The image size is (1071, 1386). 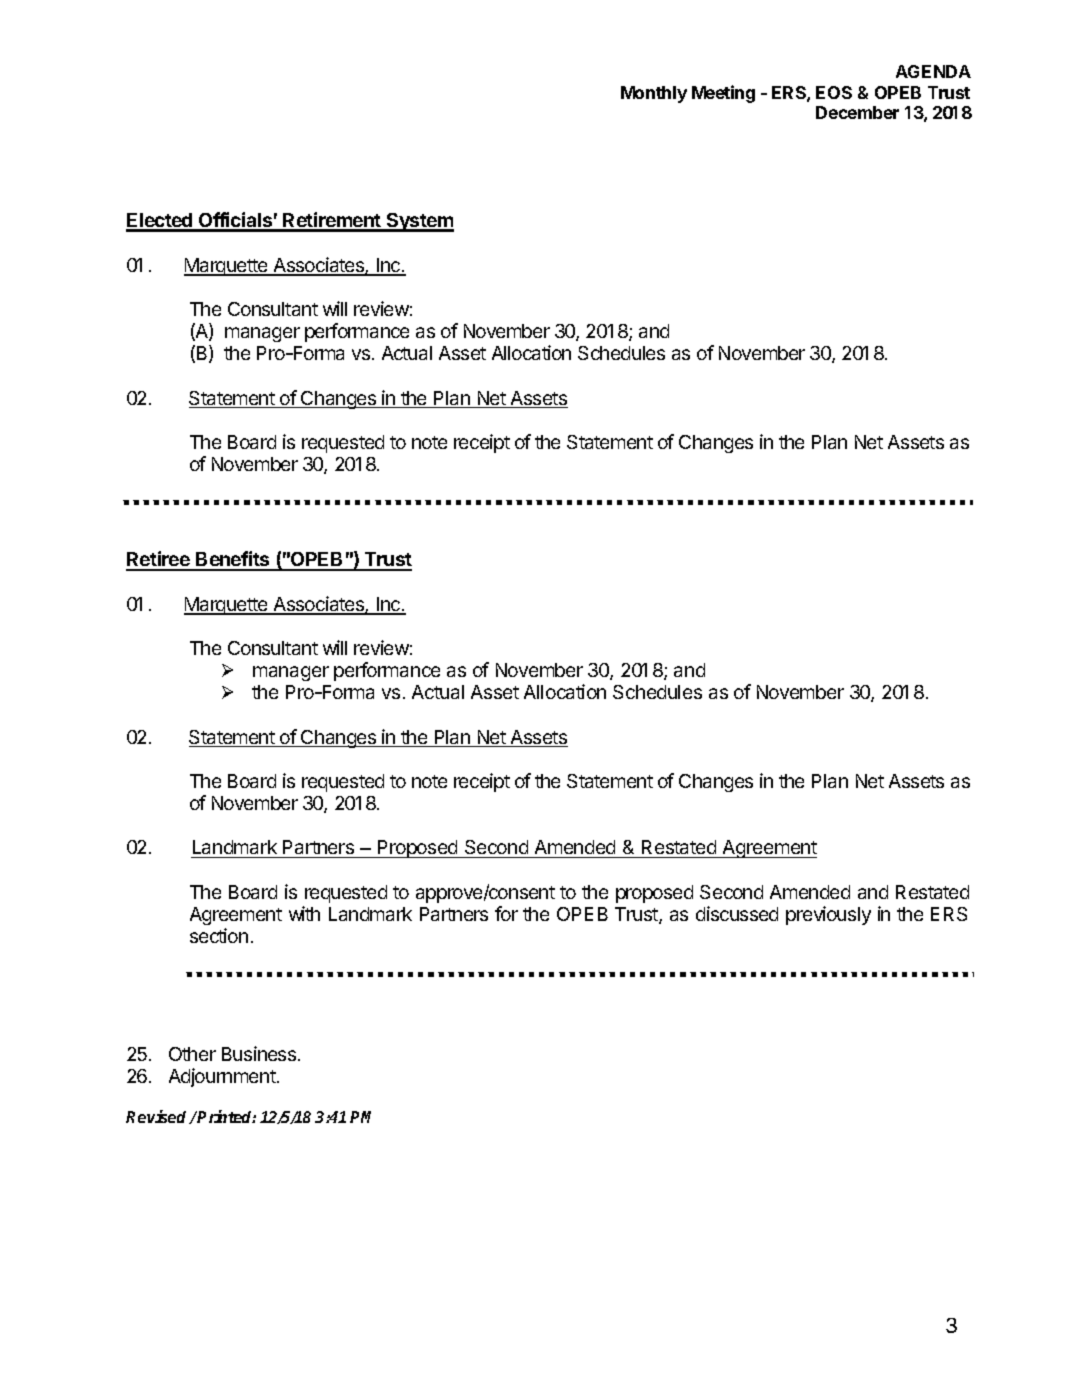 What do you see at coordinates (834, 92) in the screenshot?
I see `EOS` at bounding box center [834, 92].
